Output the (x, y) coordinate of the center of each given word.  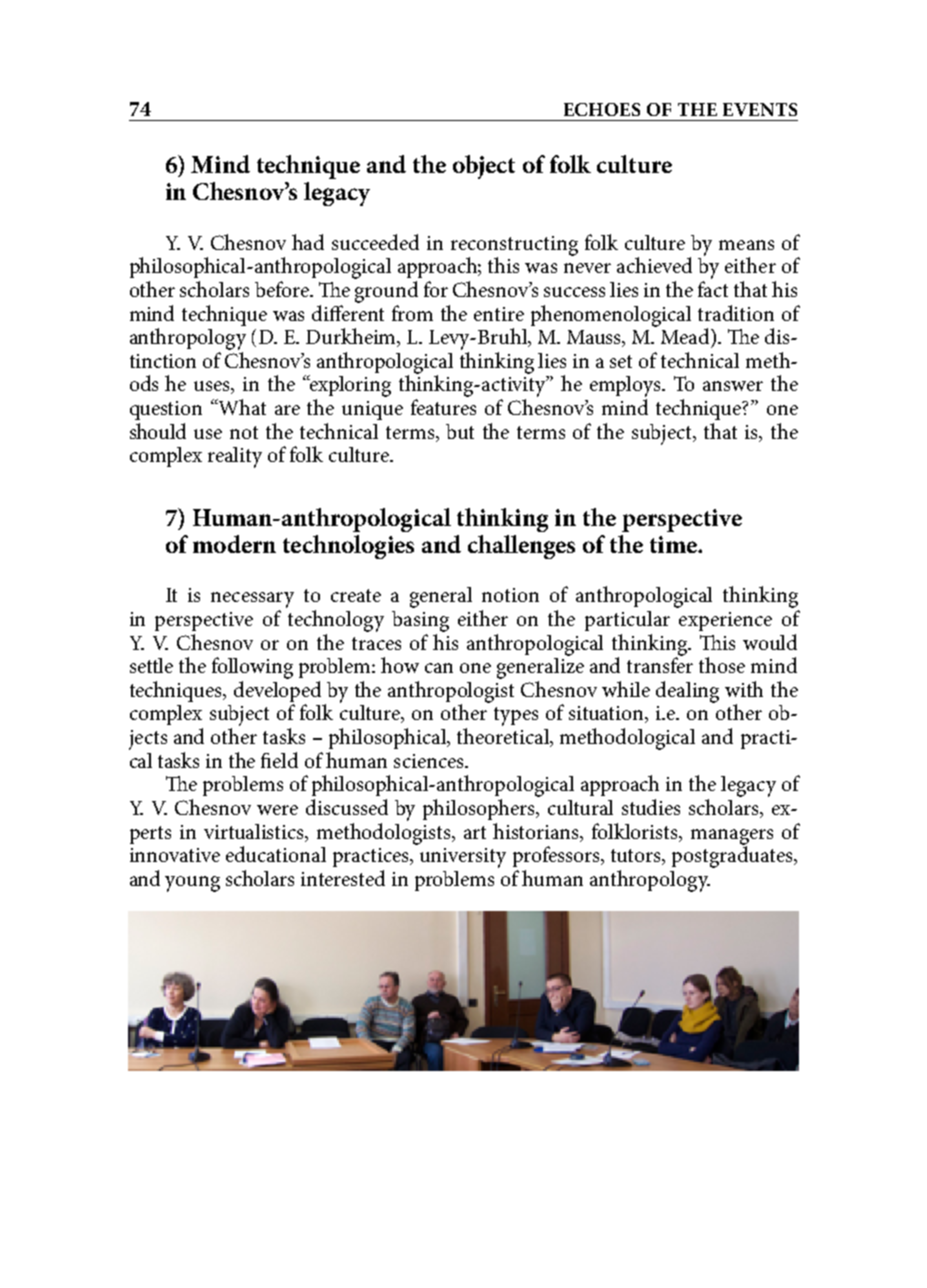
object (484, 167)
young (192, 884)
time (674, 544)
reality (235, 457)
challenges (521, 547)
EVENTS (760, 109)
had (308, 242)
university (463, 858)
